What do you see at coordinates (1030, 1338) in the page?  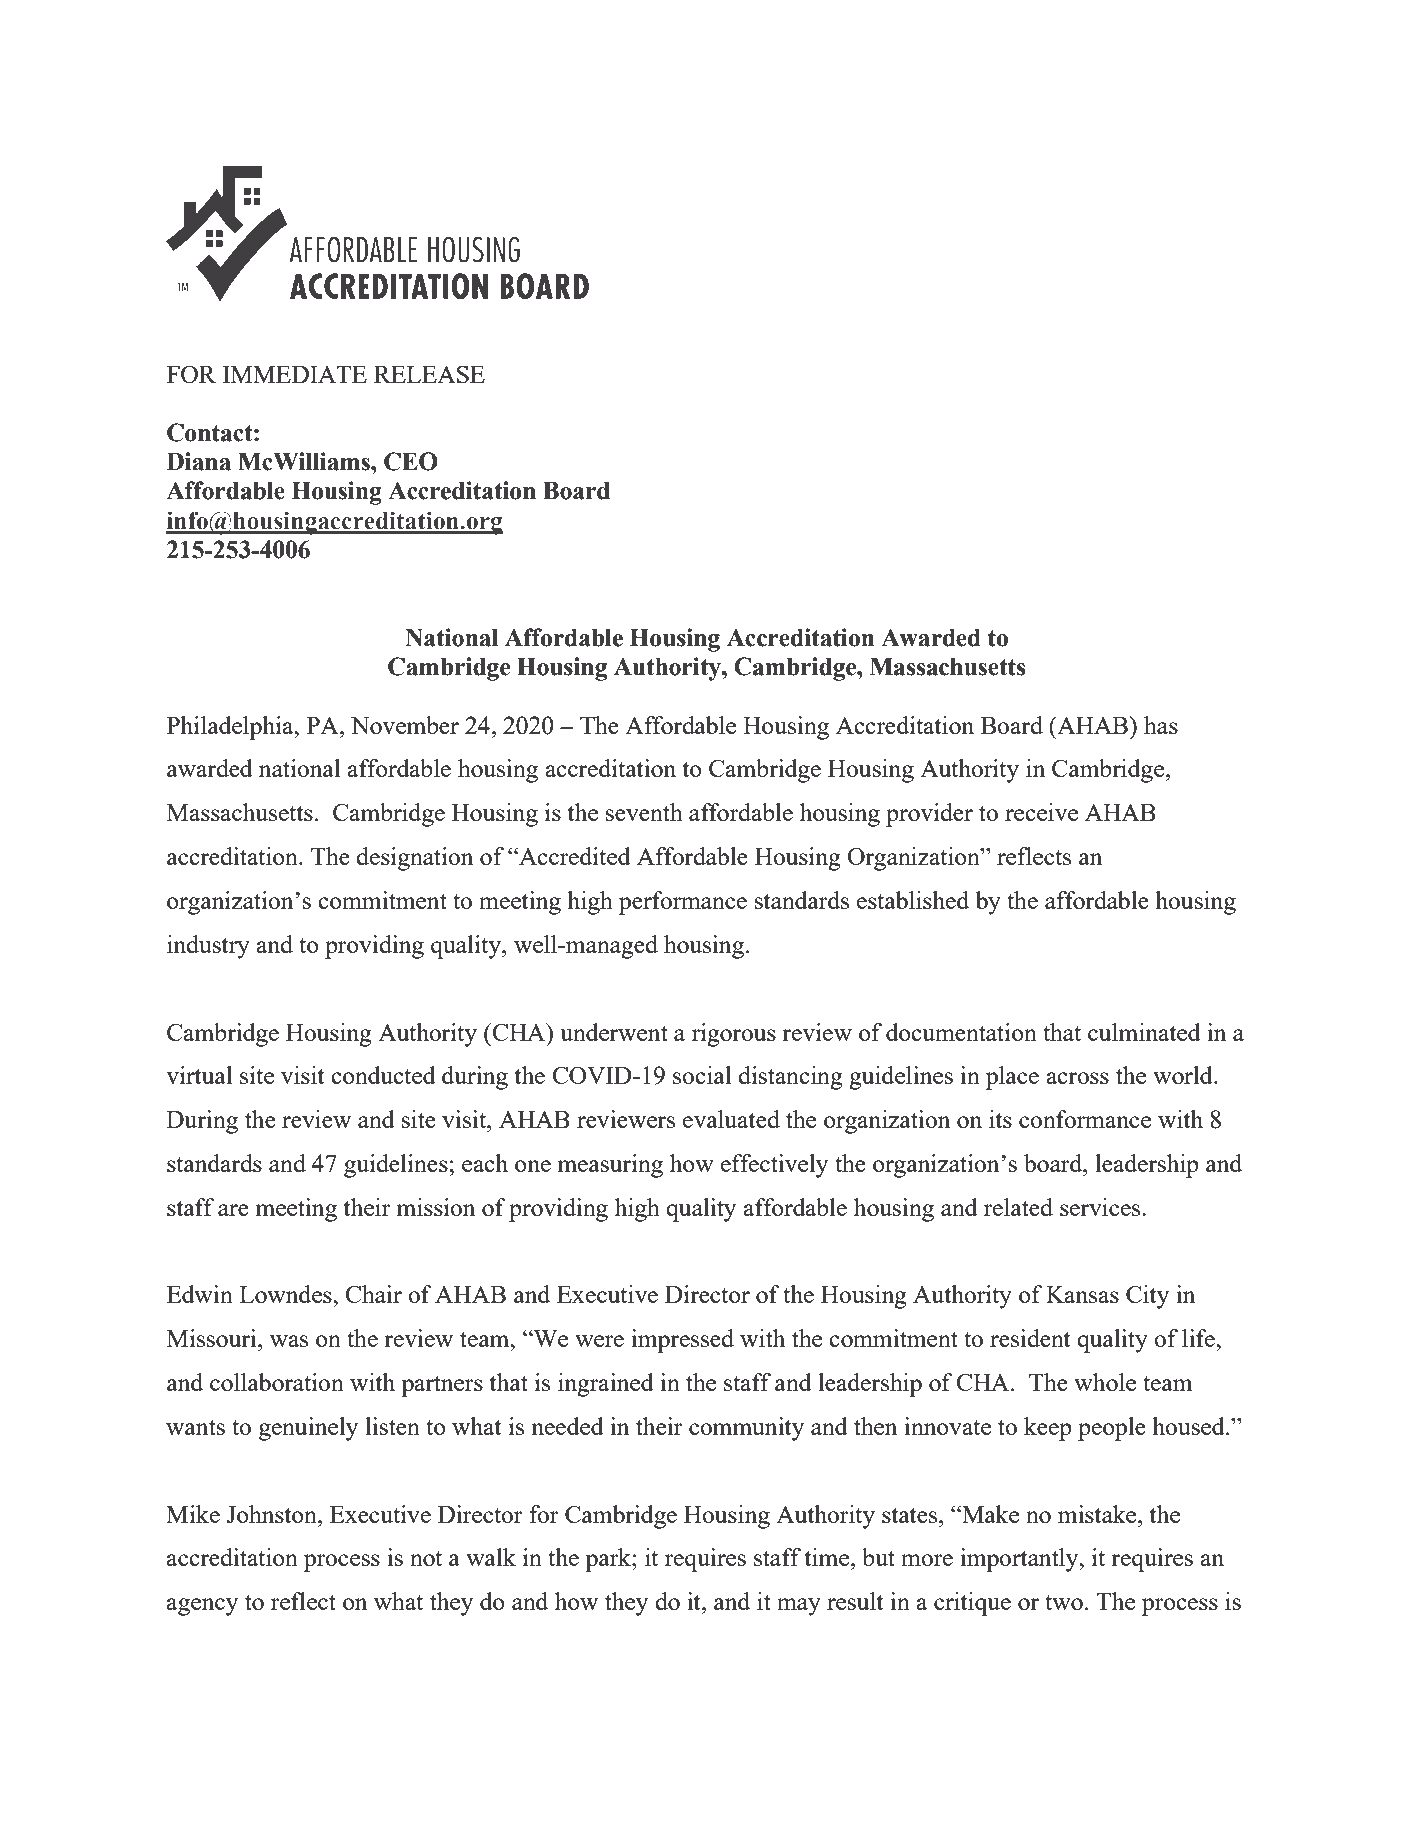 I see `resident` at bounding box center [1030, 1338].
